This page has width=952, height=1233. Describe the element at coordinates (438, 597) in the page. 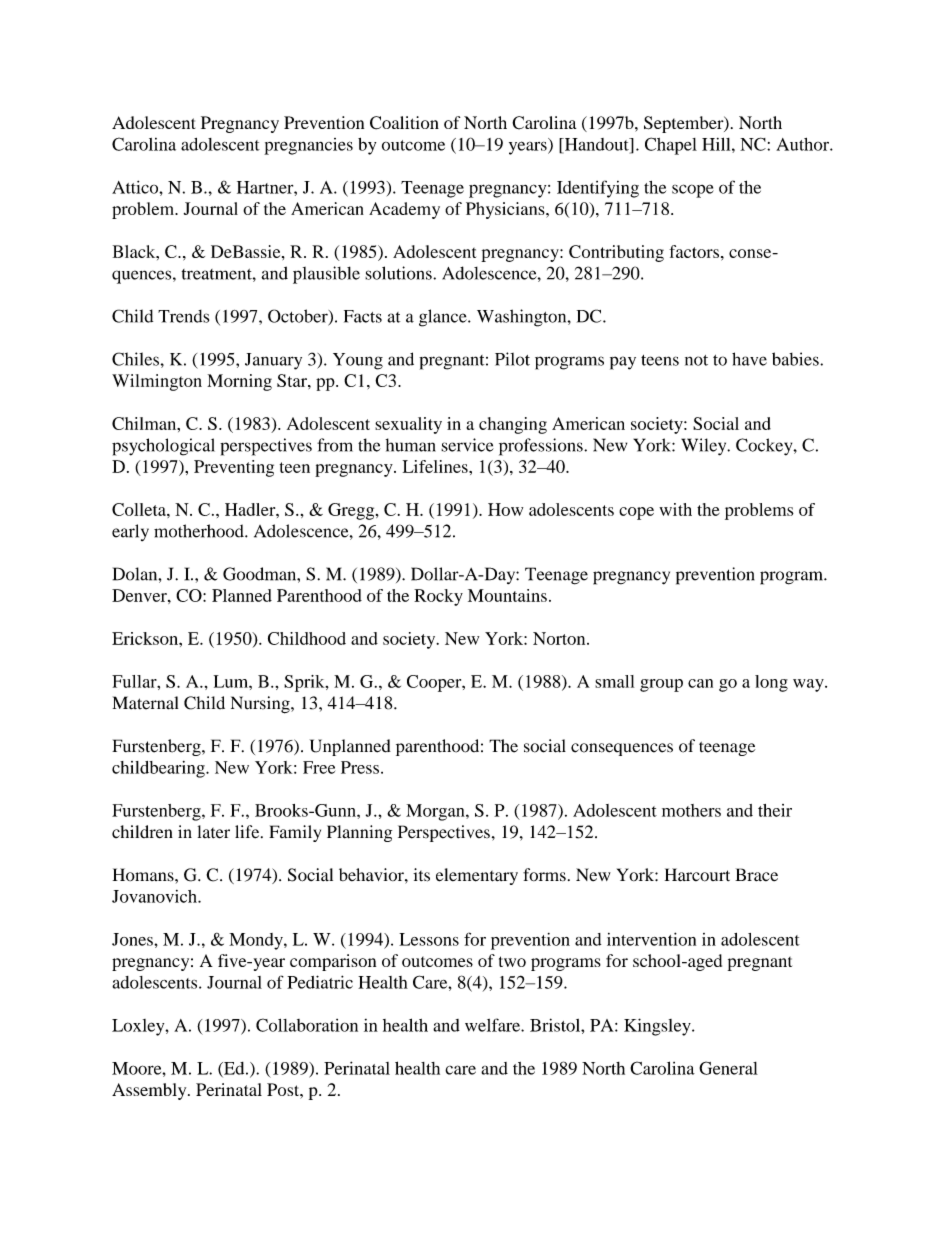

I see `Rocky` at that location.
